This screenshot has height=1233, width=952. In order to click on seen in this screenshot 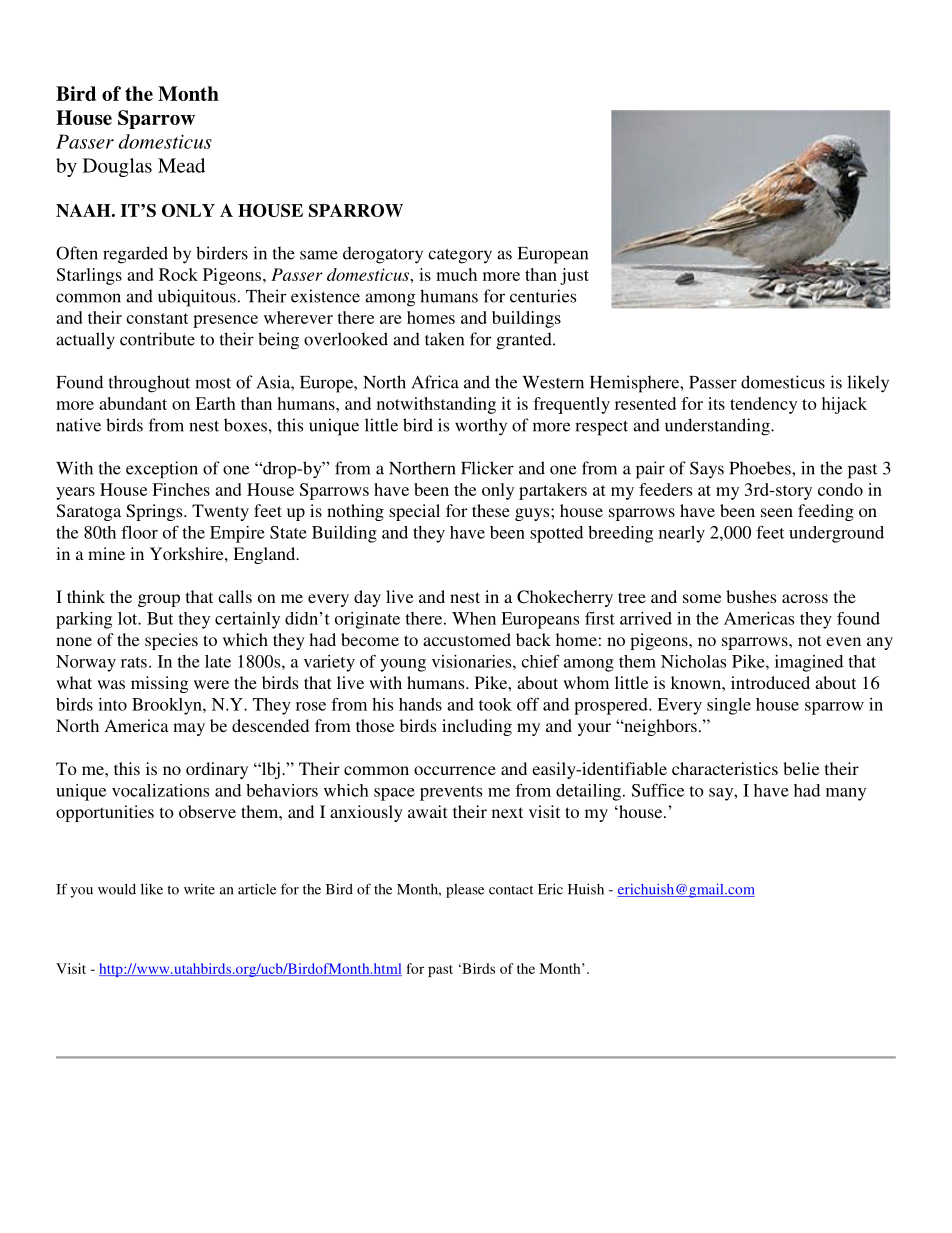, I will do `click(777, 512)`.
